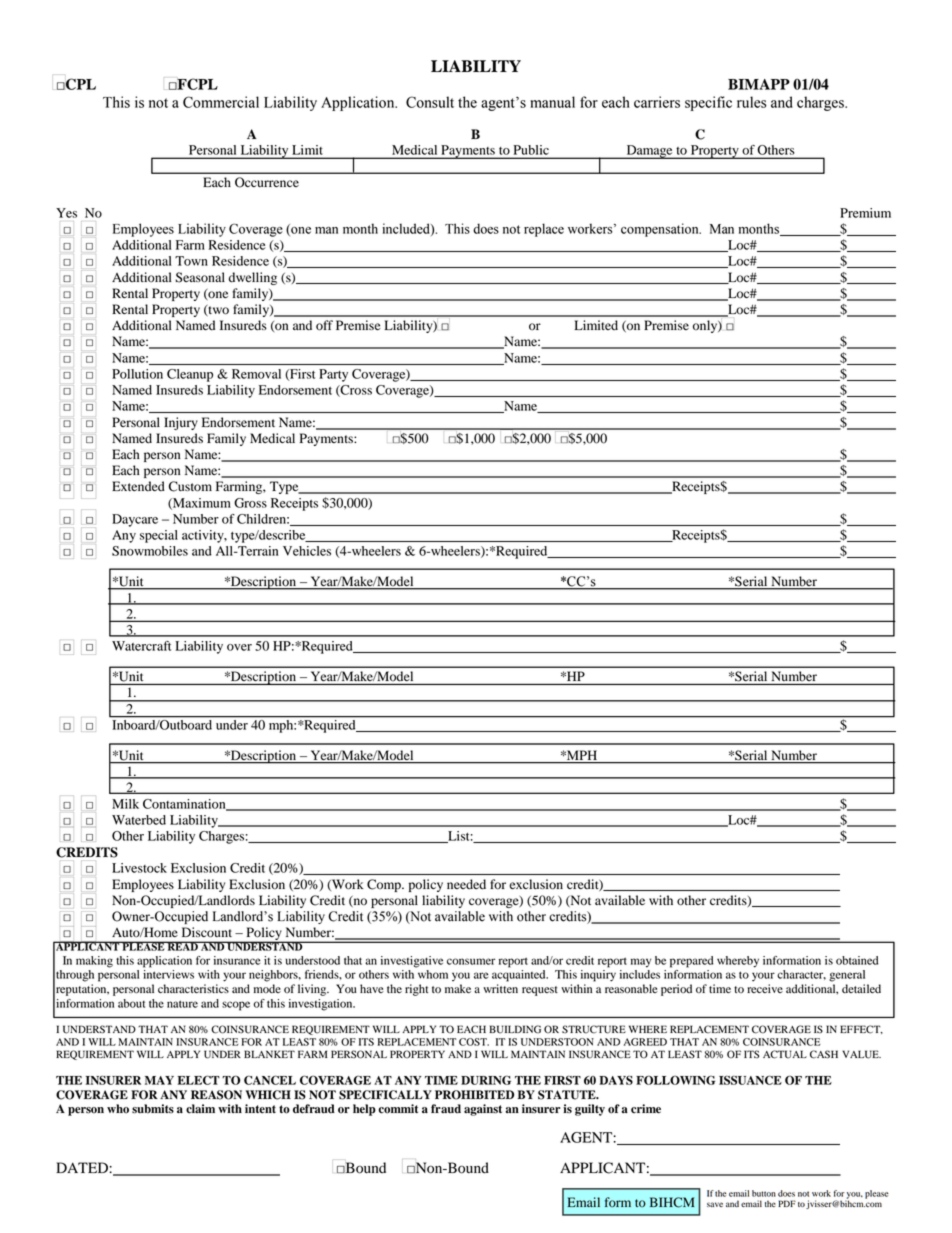  I want to click on rules, so click(752, 102).
